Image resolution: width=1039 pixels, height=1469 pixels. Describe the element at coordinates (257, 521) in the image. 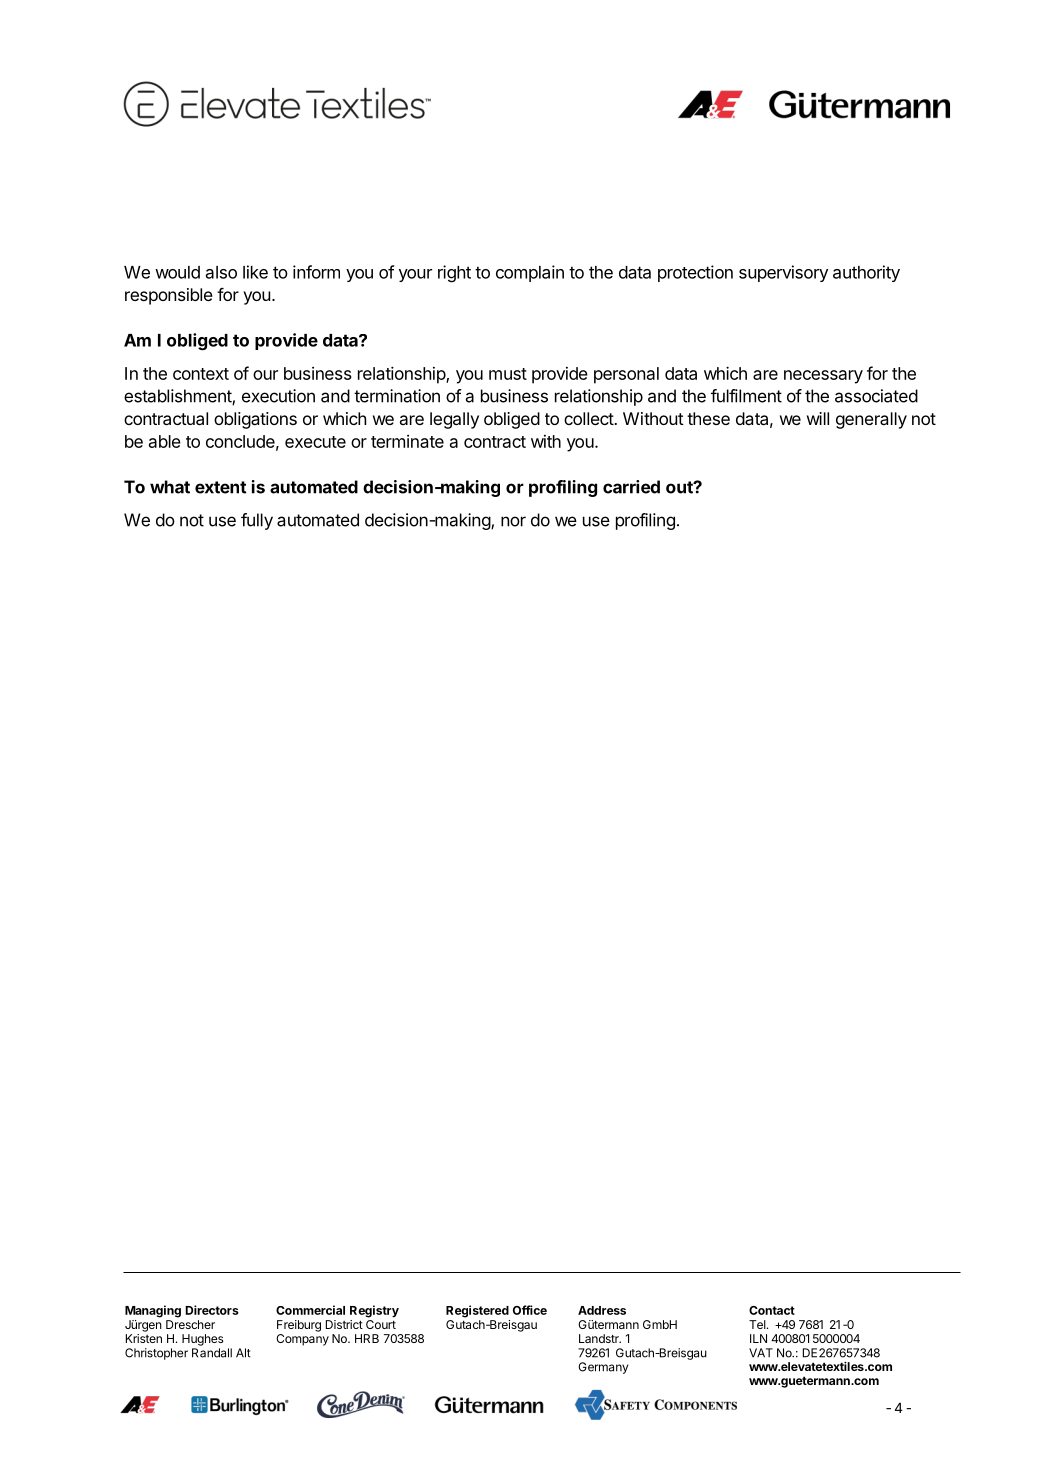

I see `fully` at that location.
